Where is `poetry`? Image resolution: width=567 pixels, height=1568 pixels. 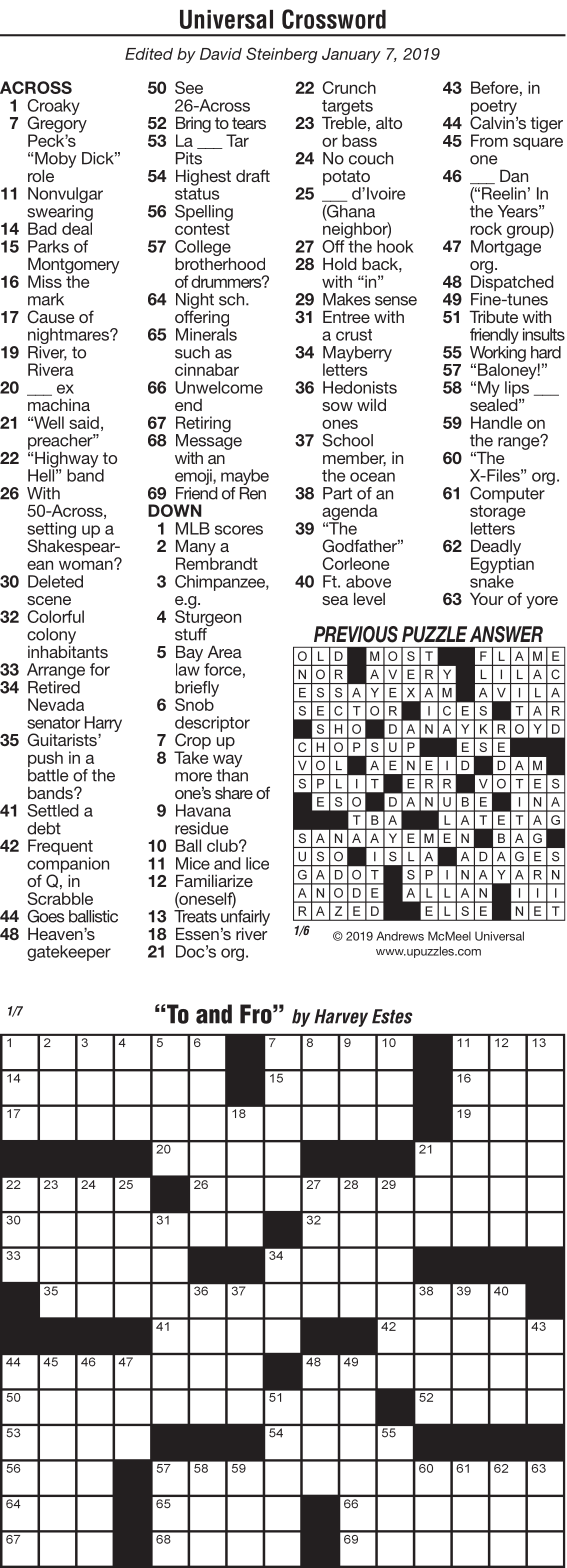 poetry is located at coordinates (494, 108).
